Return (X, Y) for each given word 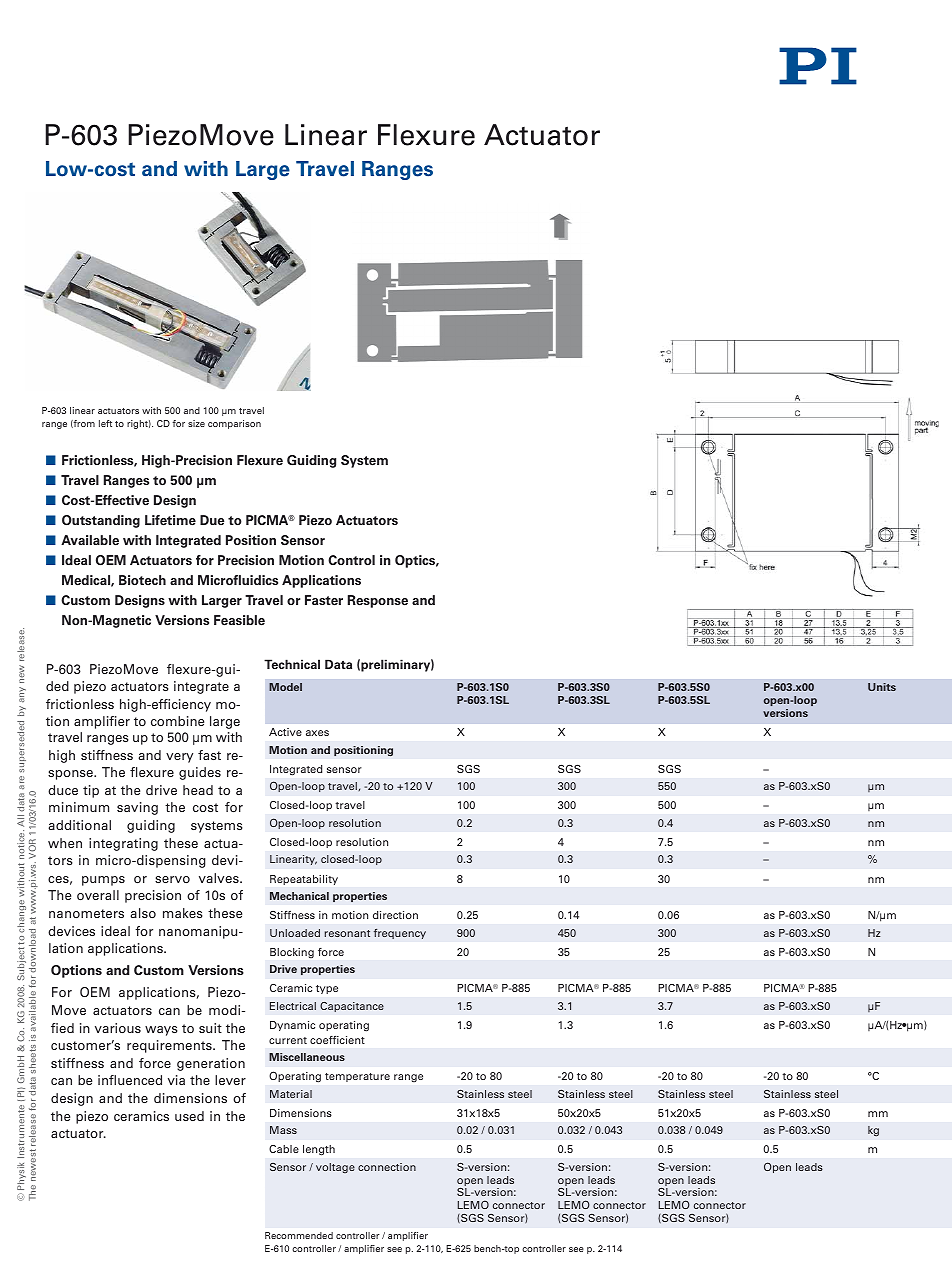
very (179, 758)
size (196, 423)
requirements (170, 1046)
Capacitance (352, 1007)
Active (285, 732)
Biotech (142, 580)
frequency (399, 933)
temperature (357, 1077)
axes (317, 733)
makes (183, 913)
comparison (234, 424)
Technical (292, 664)
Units (882, 687)
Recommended (299, 1235)
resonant (347, 933)
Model (285, 687)
